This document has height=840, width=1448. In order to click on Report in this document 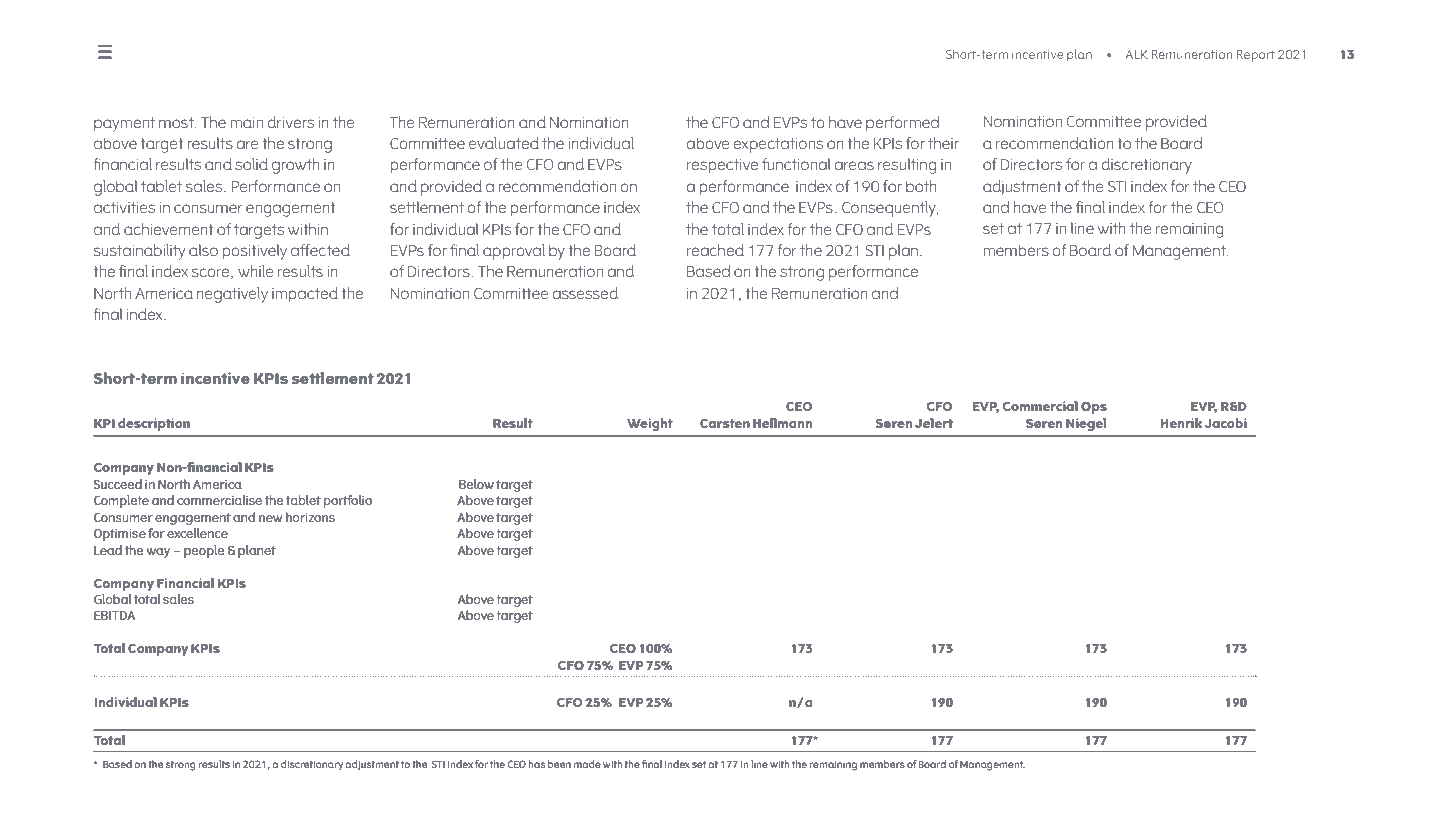, I will do `click(1255, 56)`.
